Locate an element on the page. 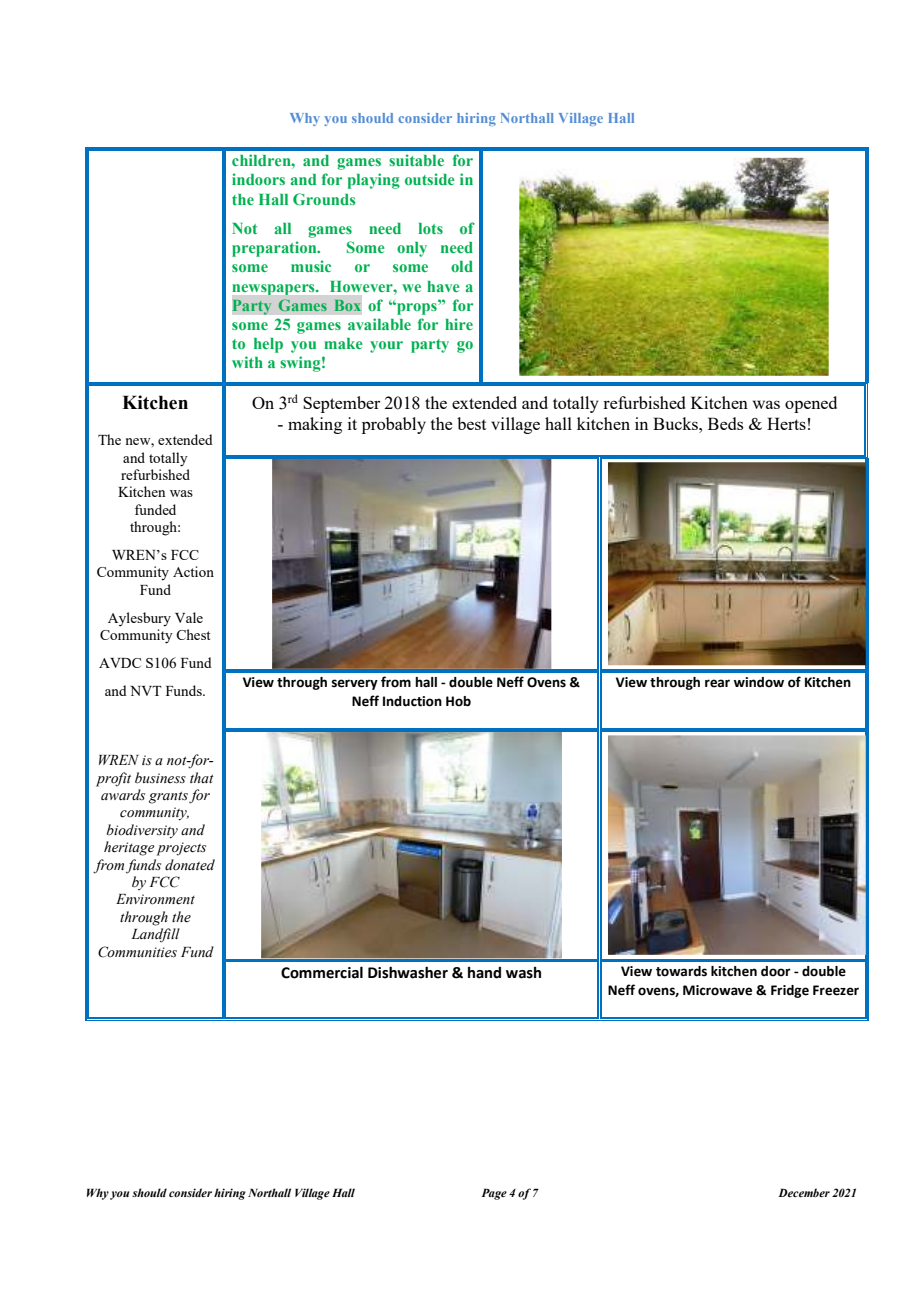 The image size is (924, 1308). Hob is located at coordinates (458, 701).
